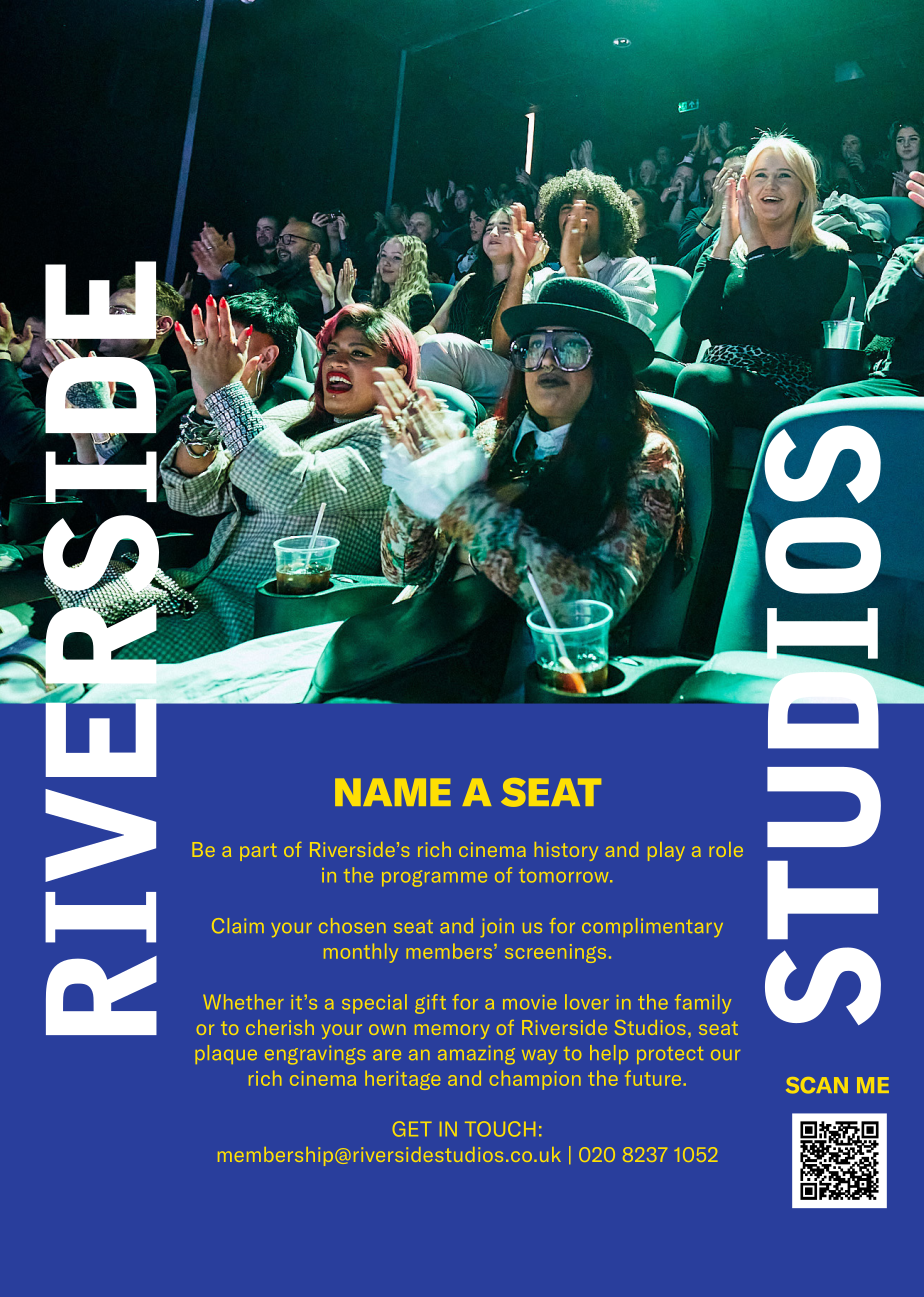 The image size is (924, 1297). I want to click on join, so click(497, 928).
